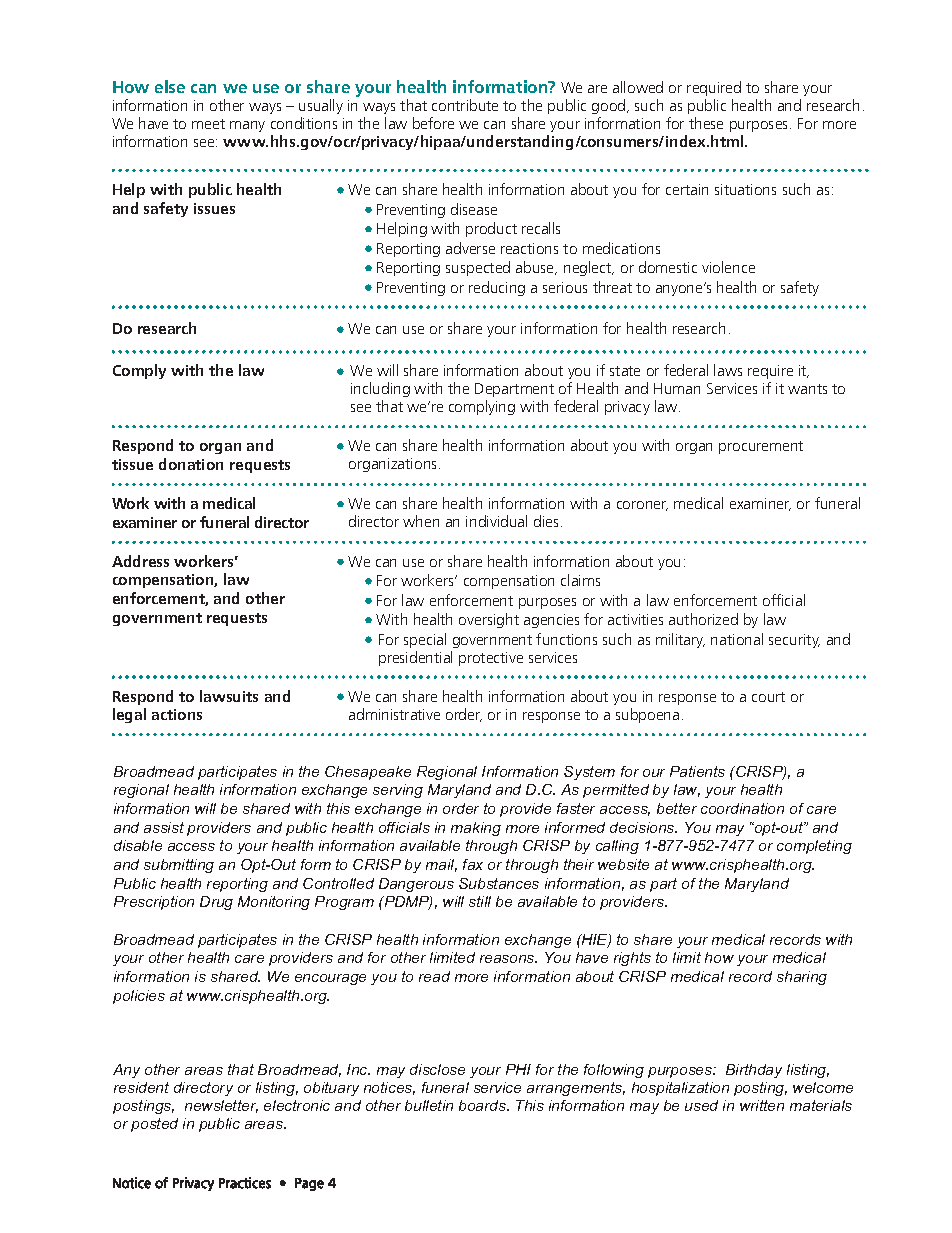  Describe the element at coordinates (191, 464) in the screenshot. I see `donation` at that location.
